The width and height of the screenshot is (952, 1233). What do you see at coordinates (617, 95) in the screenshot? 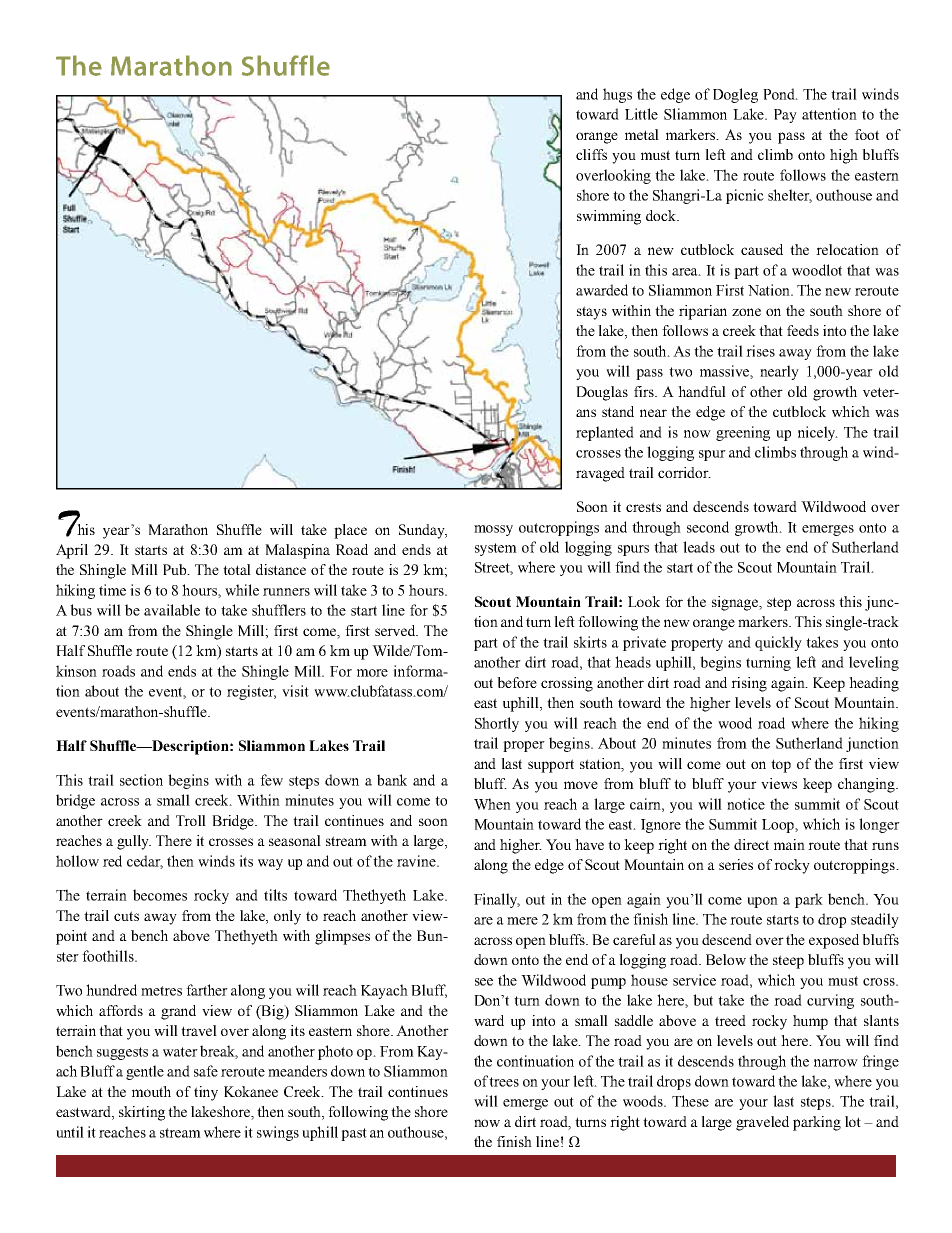
I see `hugs` at bounding box center [617, 95].
